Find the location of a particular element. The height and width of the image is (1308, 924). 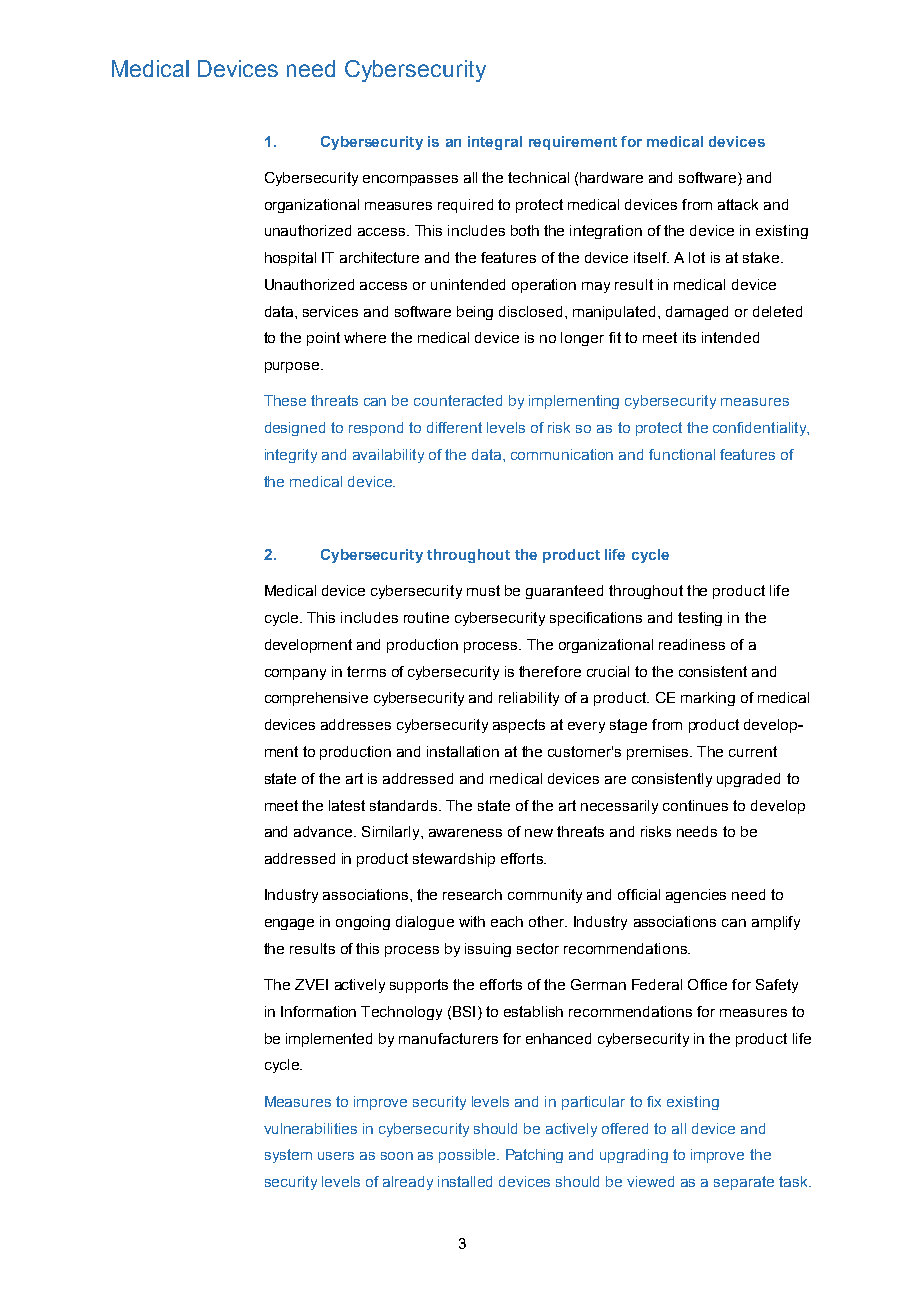

routine is located at coordinates (426, 617).
